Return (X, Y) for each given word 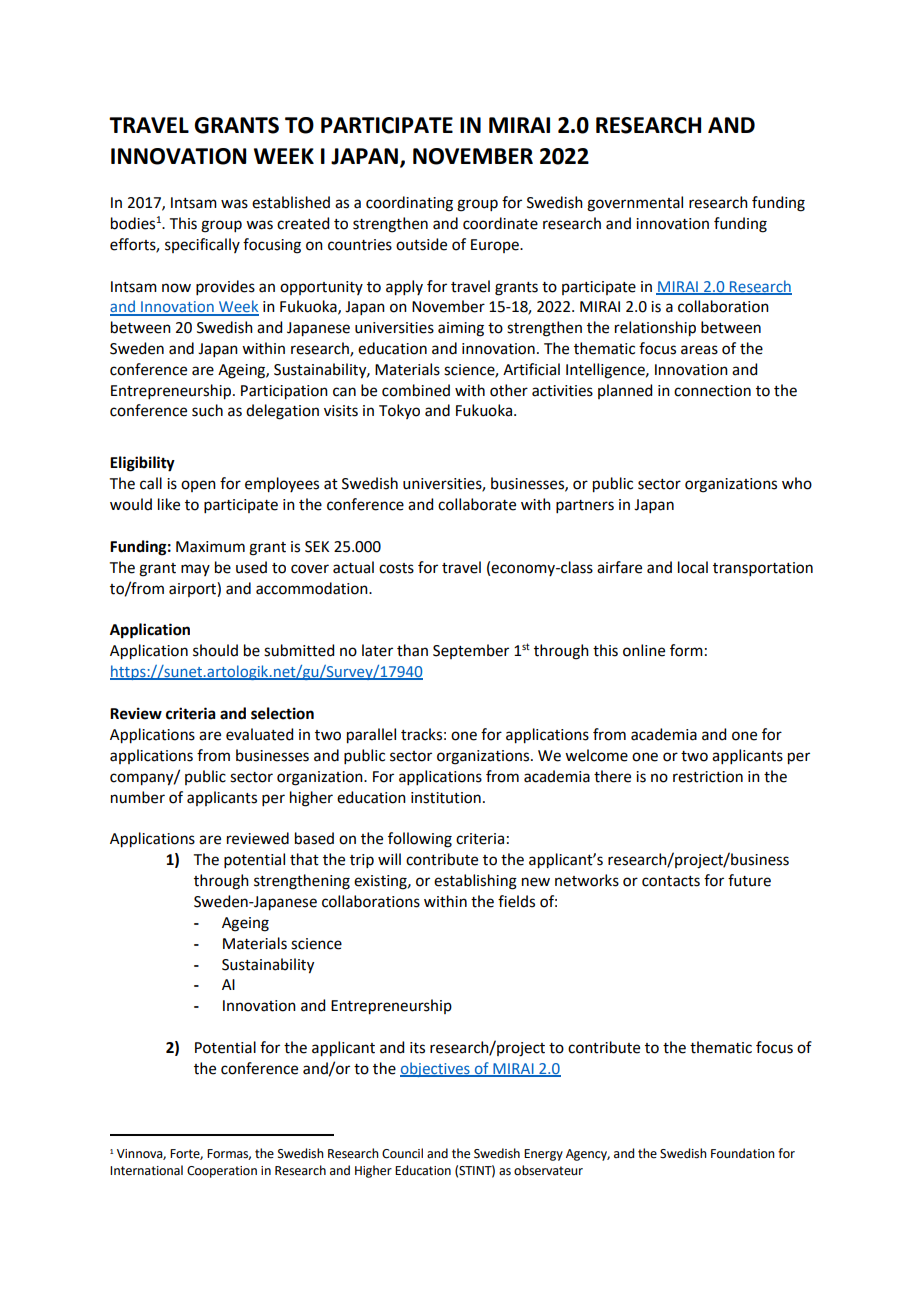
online (644, 650)
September (471, 651)
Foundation (743, 1153)
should (215, 650)
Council (402, 1153)
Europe (496, 246)
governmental (635, 204)
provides (225, 287)
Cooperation (222, 1172)
